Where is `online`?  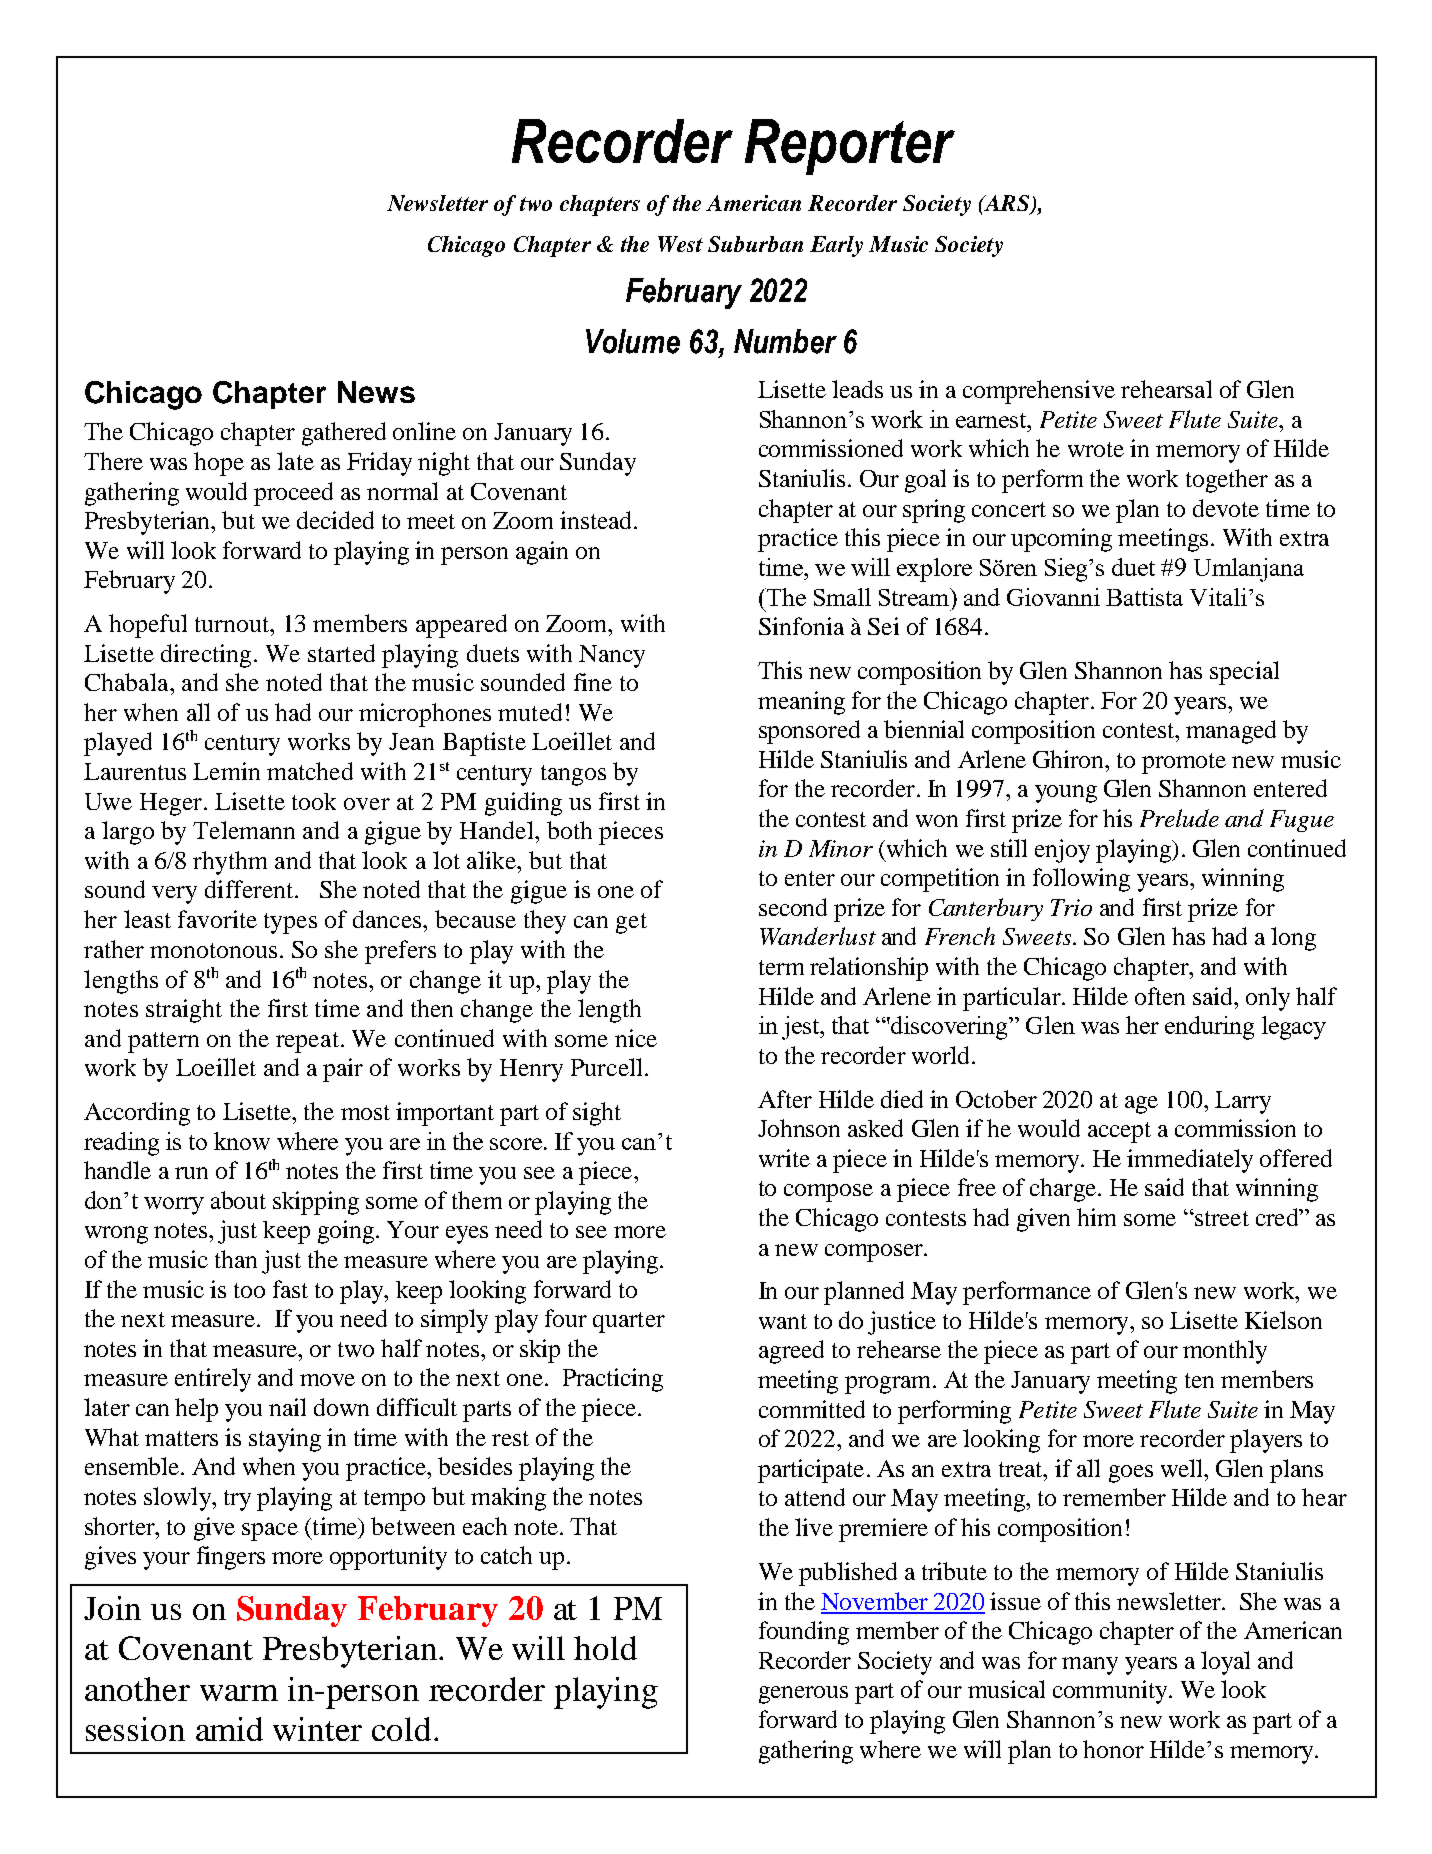 online is located at coordinates (424, 431).
